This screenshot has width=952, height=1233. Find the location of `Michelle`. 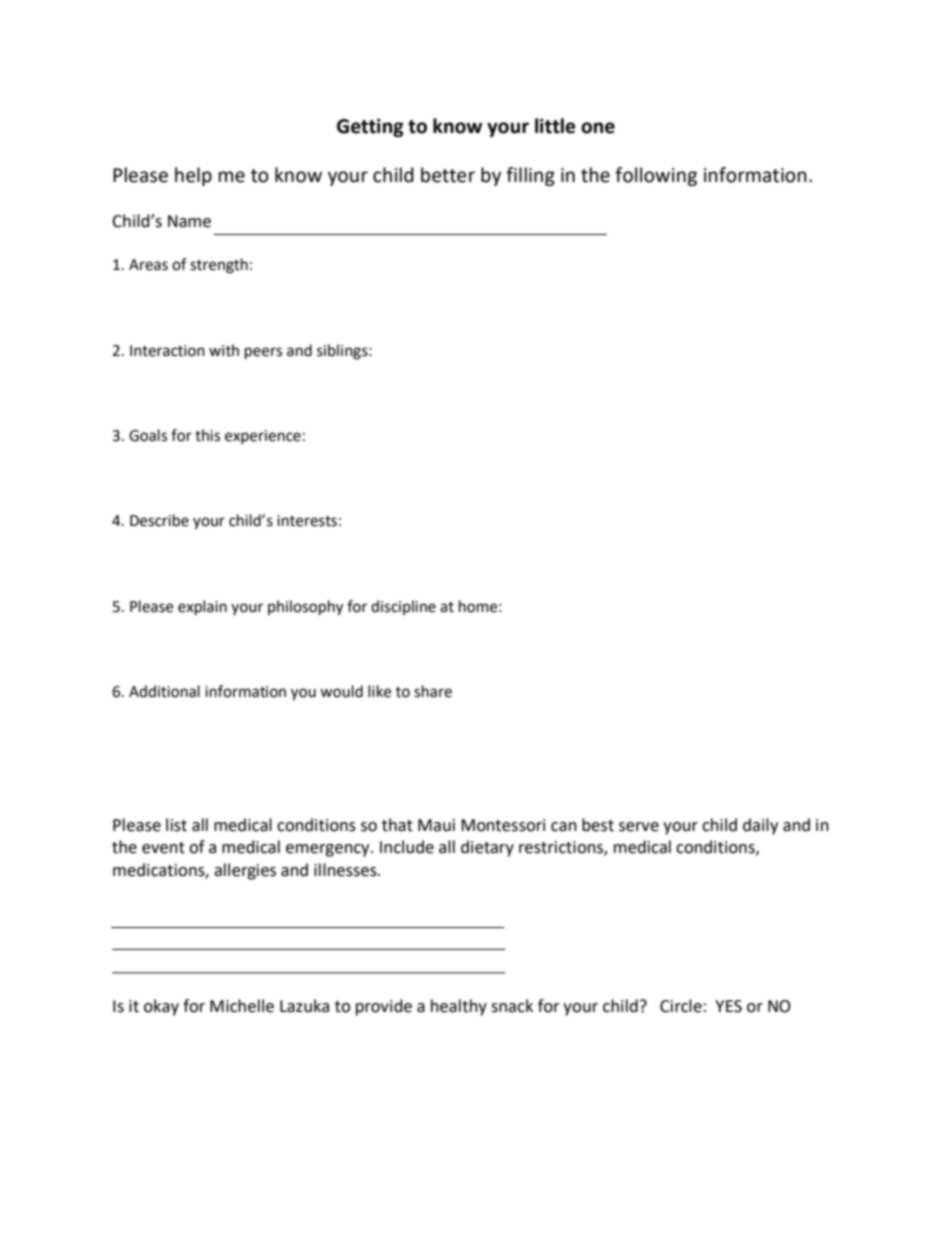

Michelle is located at coordinates (242, 1006).
